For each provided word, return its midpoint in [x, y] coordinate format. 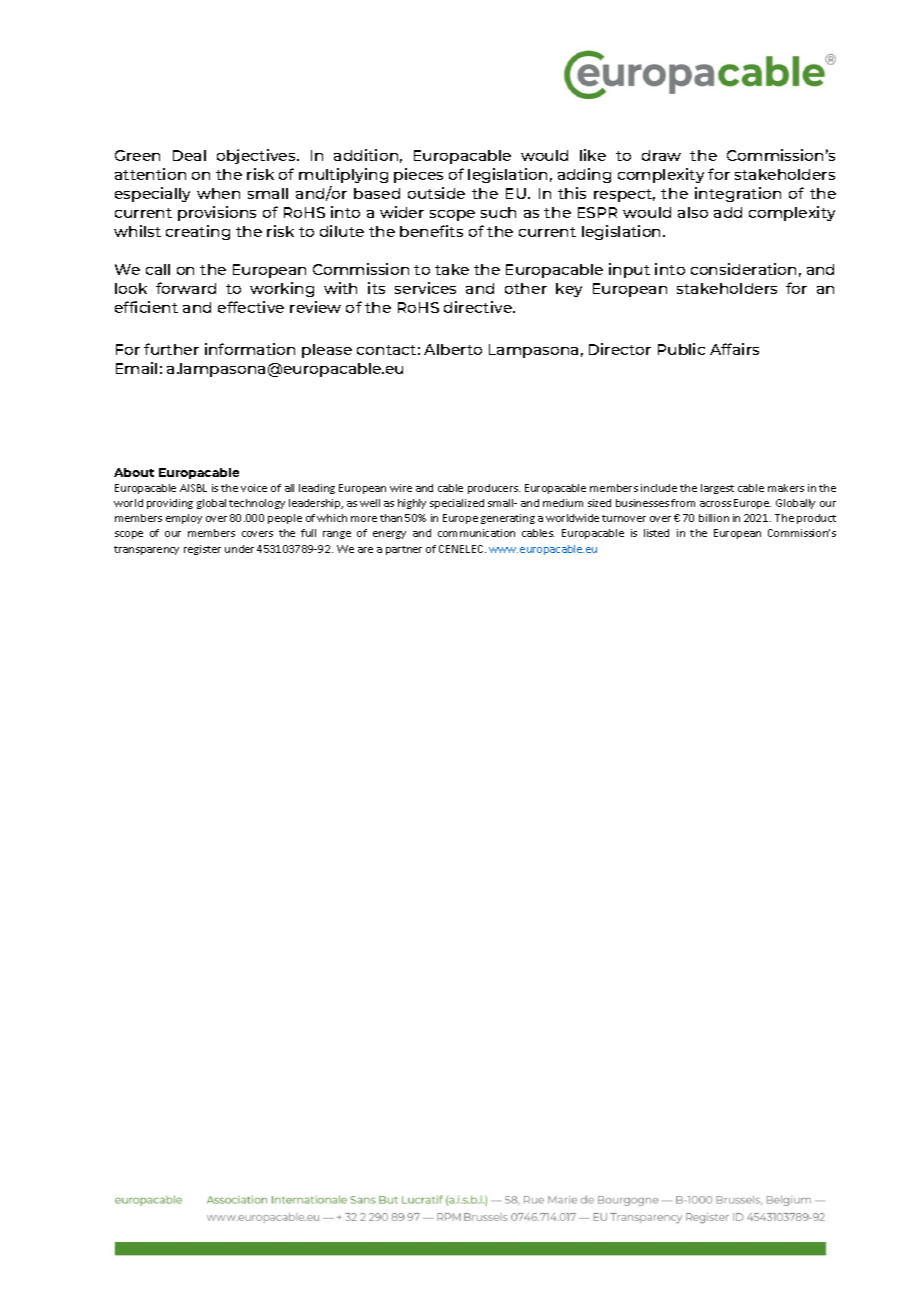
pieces [418, 175]
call [158, 269]
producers [494, 489]
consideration [743, 269]
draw [661, 155]
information [250, 349]
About [134, 472]
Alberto [453, 349]
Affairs [734, 349]
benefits [431, 231]
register [202, 550]
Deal [189, 155]
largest [717, 489]
